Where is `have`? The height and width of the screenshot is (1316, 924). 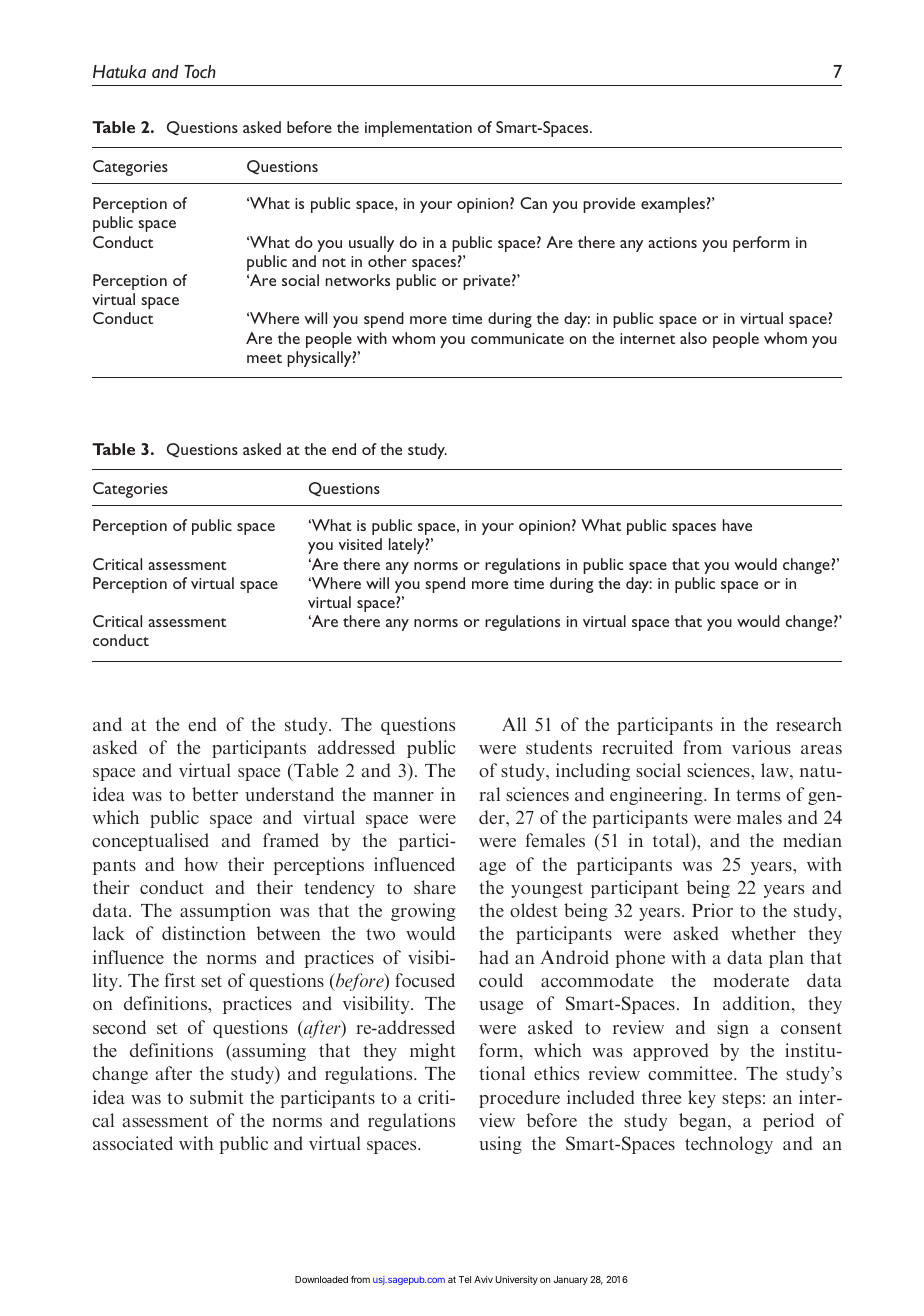
have is located at coordinates (737, 525).
